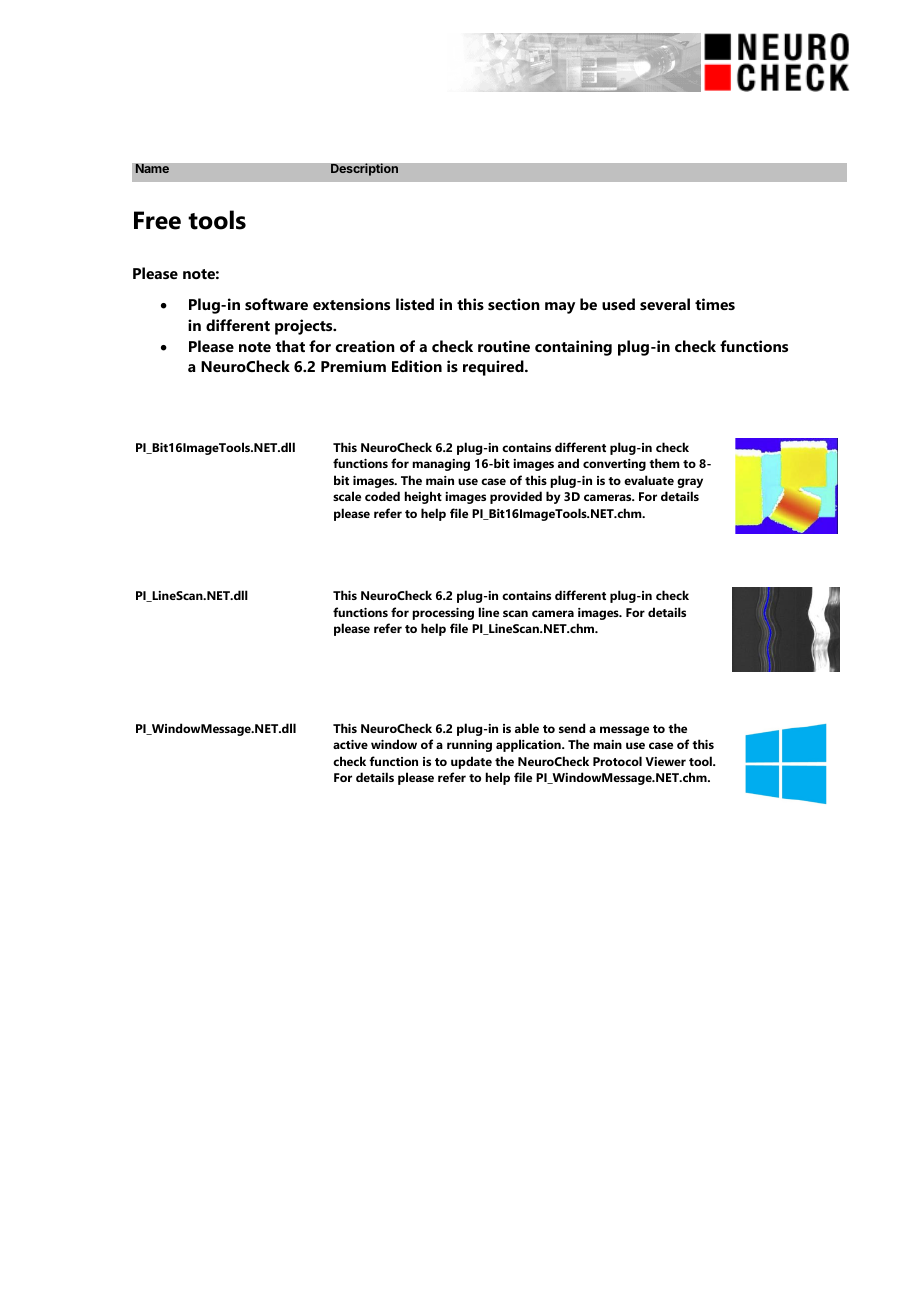 The height and width of the document is (1308, 924). I want to click on software, so click(276, 304).
